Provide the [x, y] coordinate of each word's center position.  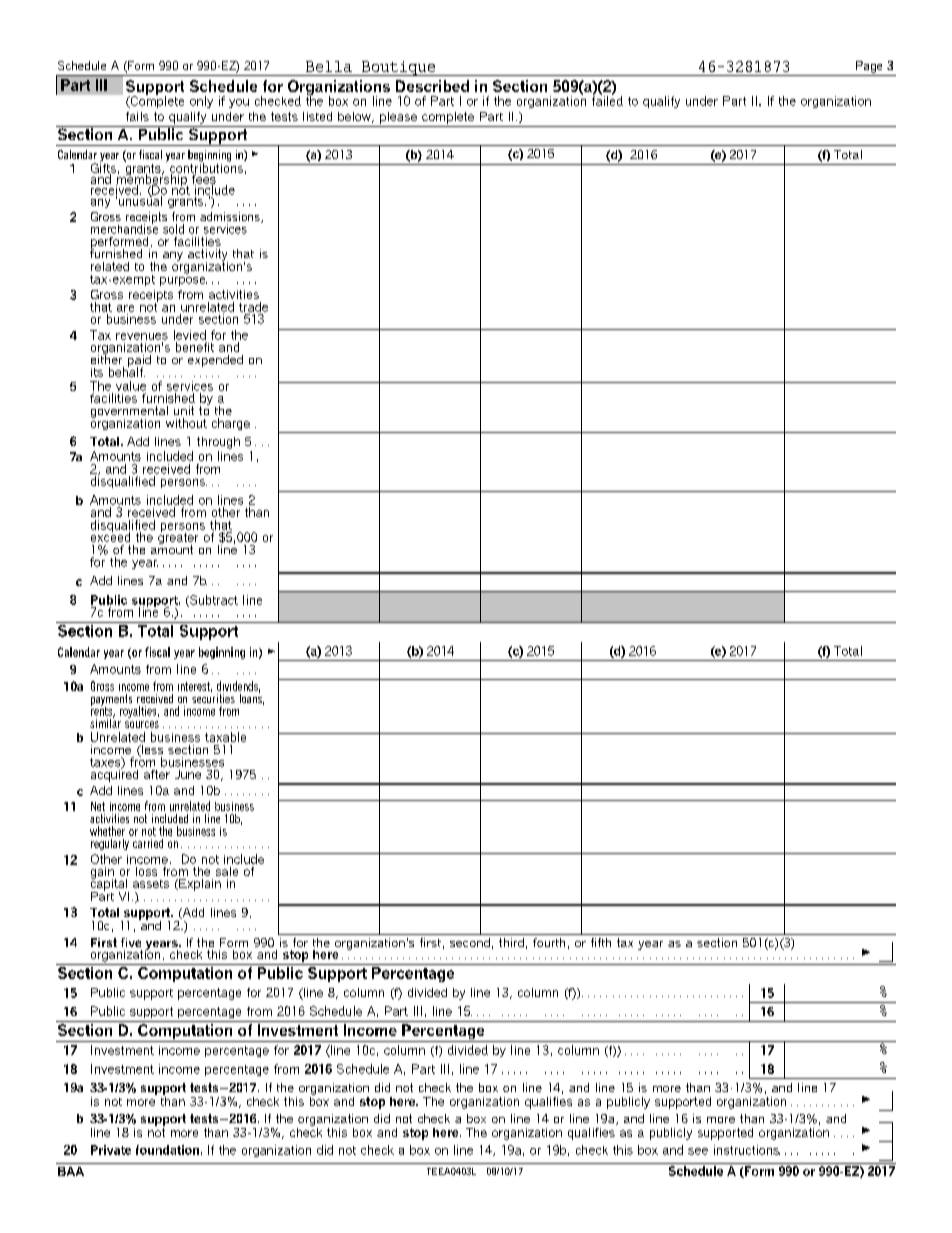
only [201, 102]
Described [432, 86]
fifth [601, 942]
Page [869, 67]
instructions [747, 1150]
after [157, 774]
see [698, 1151]
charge [231, 424]
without [186, 423]
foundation [167, 1150]
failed [607, 100]
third [511, 942]
